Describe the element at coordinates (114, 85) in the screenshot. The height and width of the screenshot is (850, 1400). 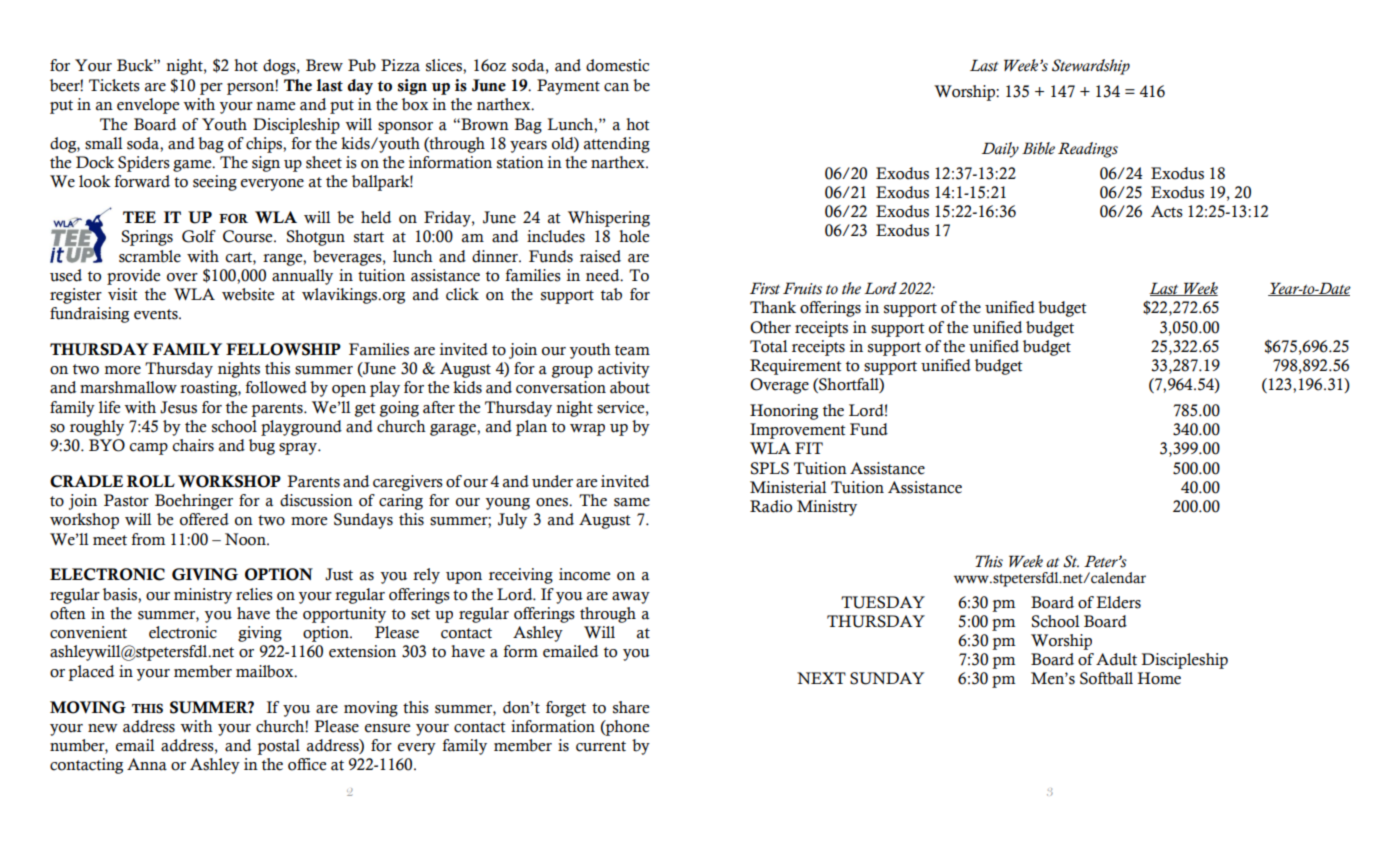
I see `Tickets` at that location.
